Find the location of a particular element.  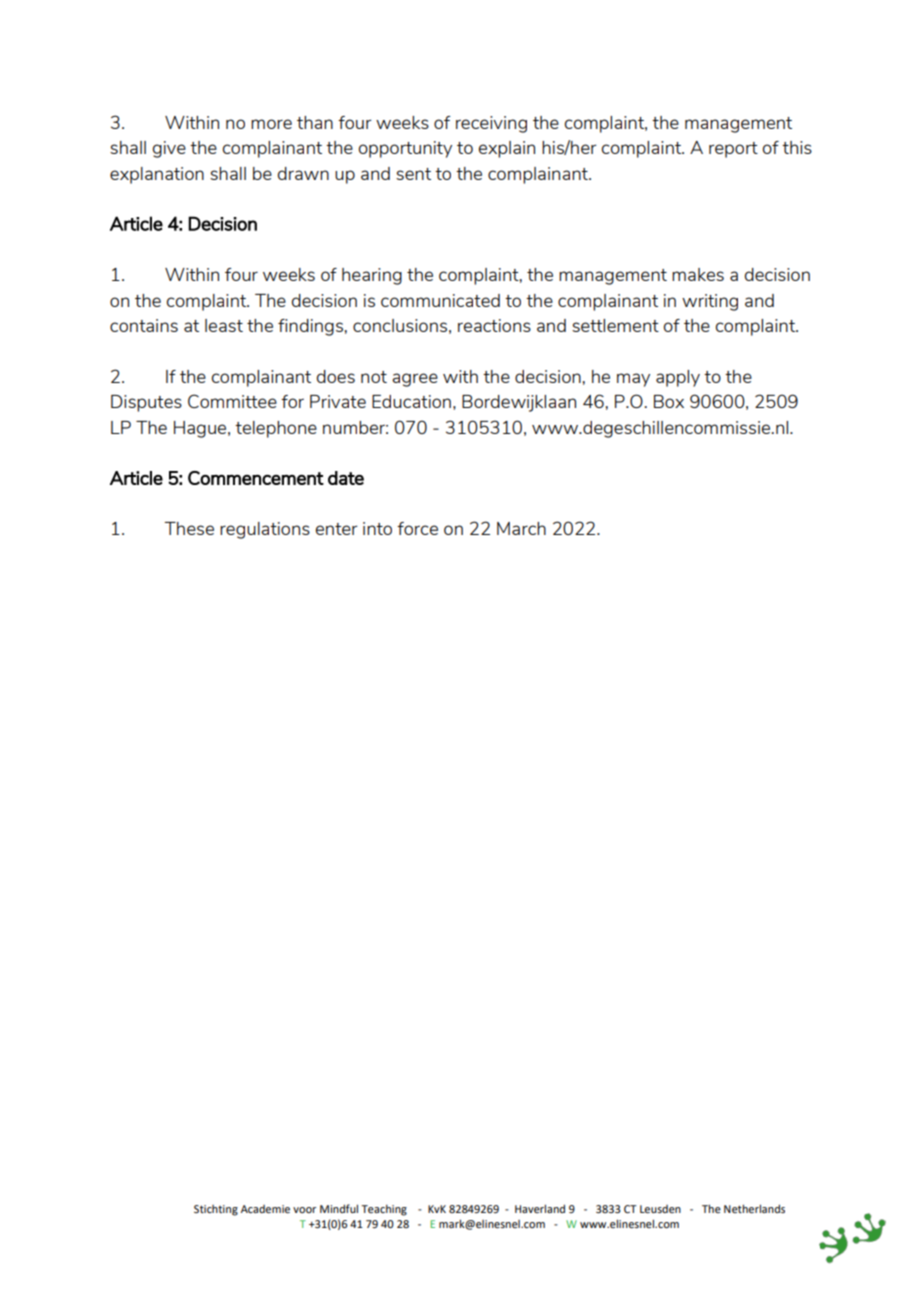

Box is located at coordinates (669, 401).
